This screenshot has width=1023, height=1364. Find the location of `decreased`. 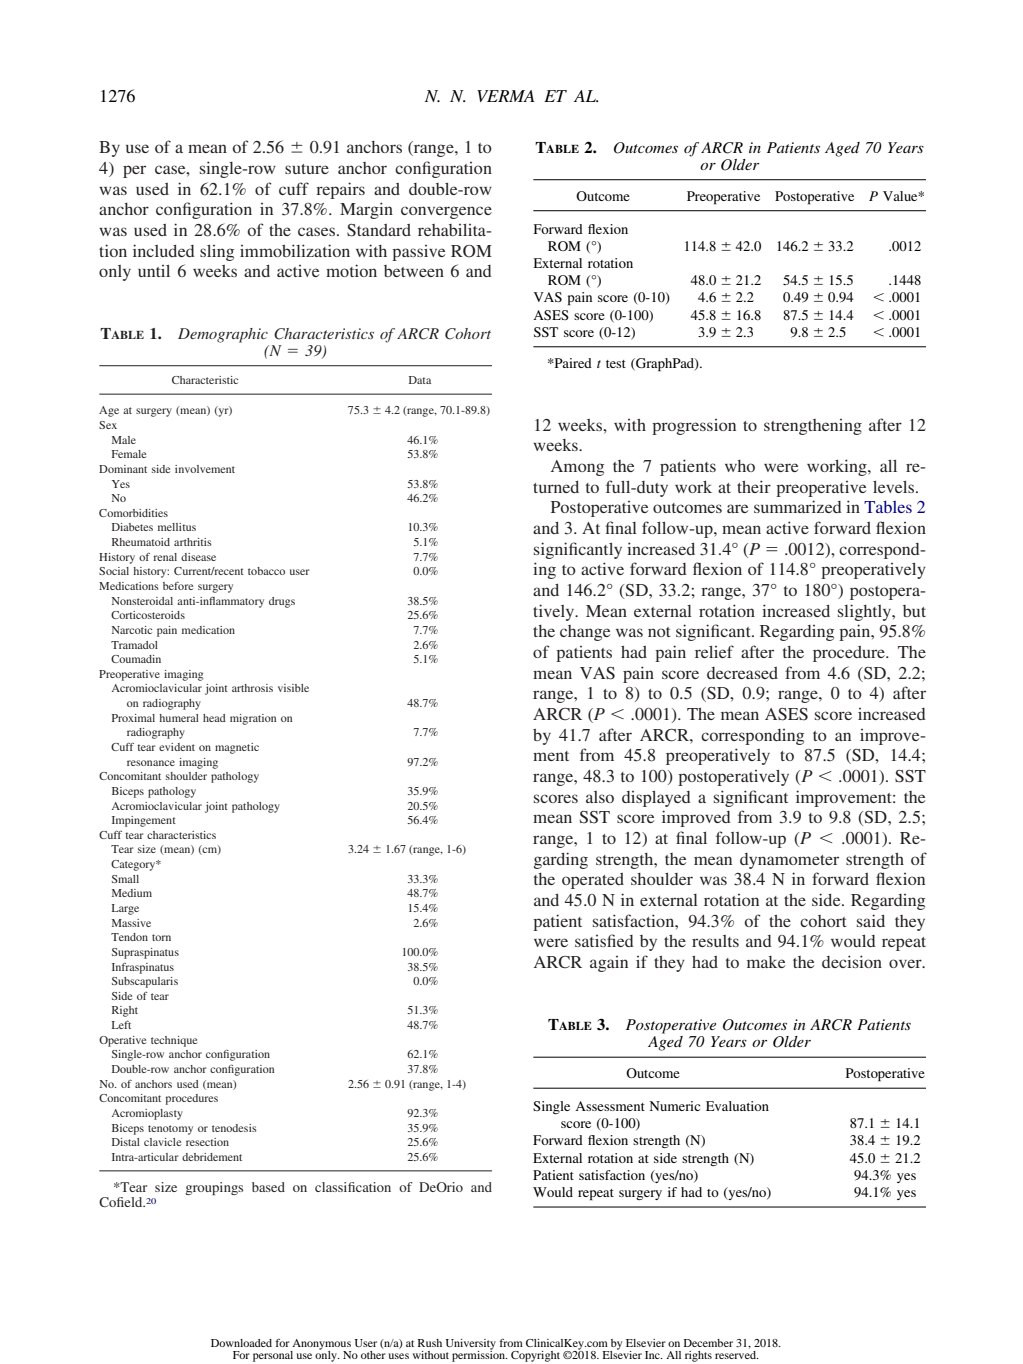

decreased is located at coordinates (742, 673).
